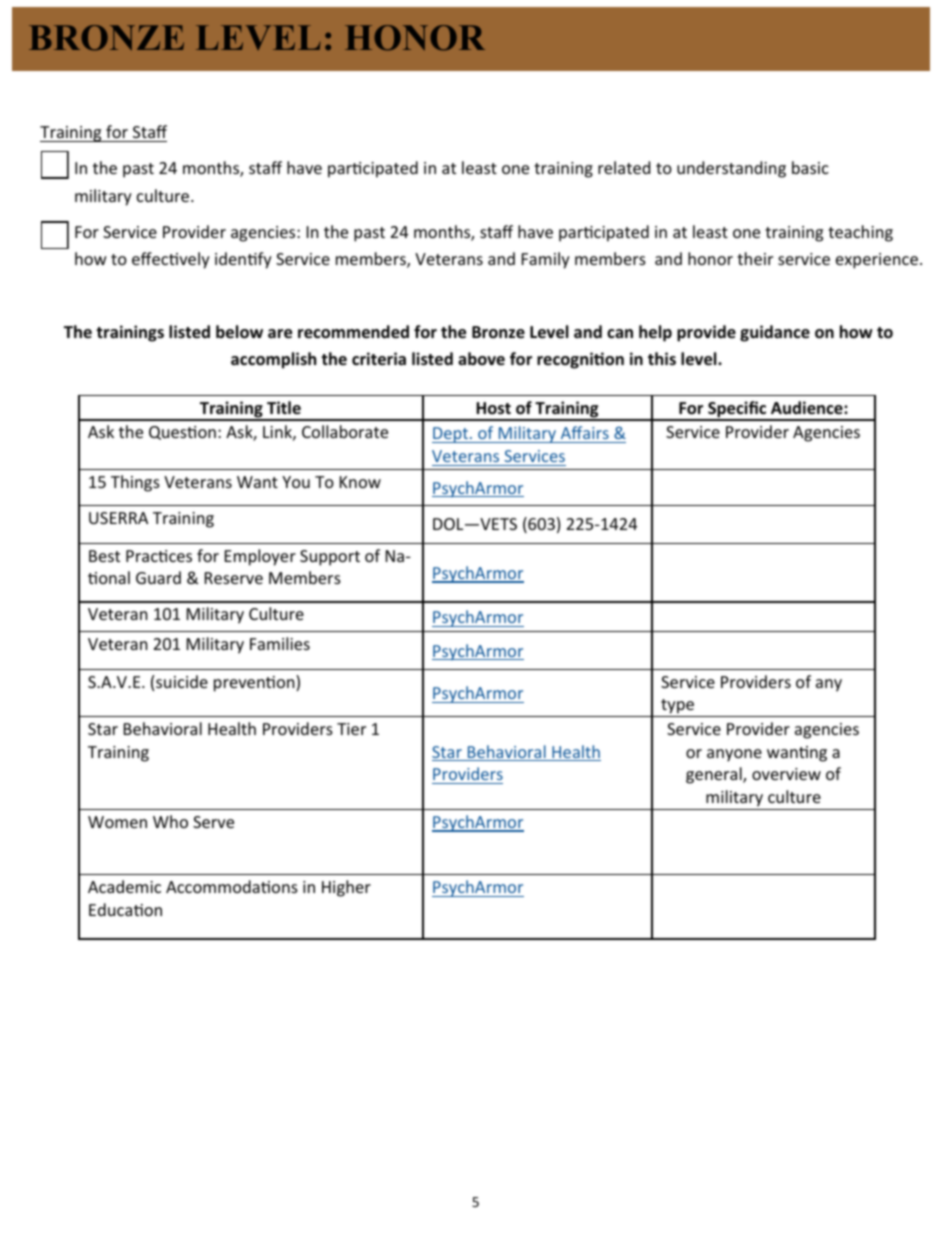 This page has height=1233, width=952. Describe the element at coordinates (624, 167) in the page. I see `related` at that location.
